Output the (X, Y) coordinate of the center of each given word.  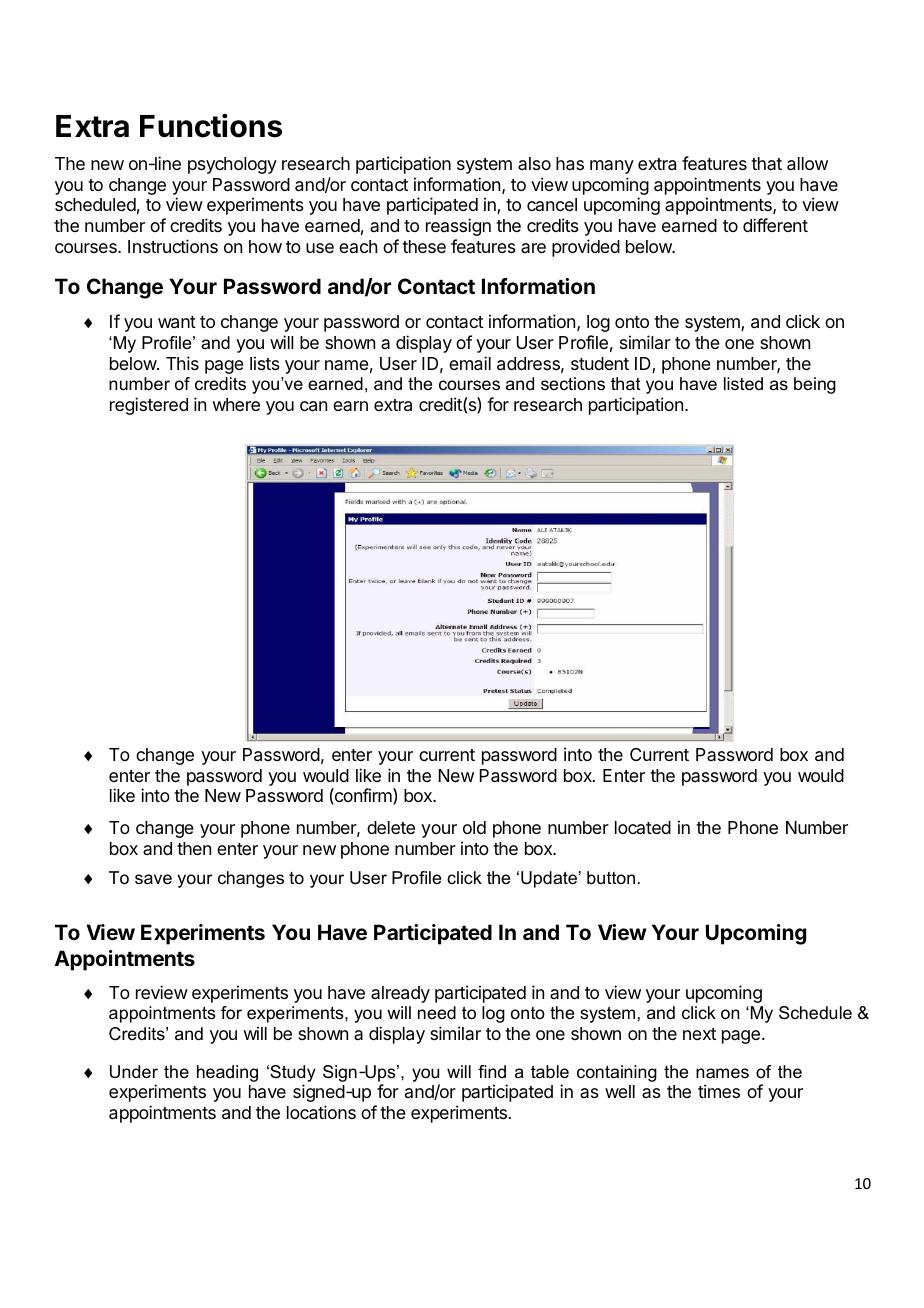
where (236, 404)
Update (549, 879)
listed (743, 384)
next (699, 1034)
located (643, 827)
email (470, 363)
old (474, 827)
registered (149, 406)
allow (807, 164)
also (534, 163)
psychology (232, 165)
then (194, 848)
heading (227, 1073)
